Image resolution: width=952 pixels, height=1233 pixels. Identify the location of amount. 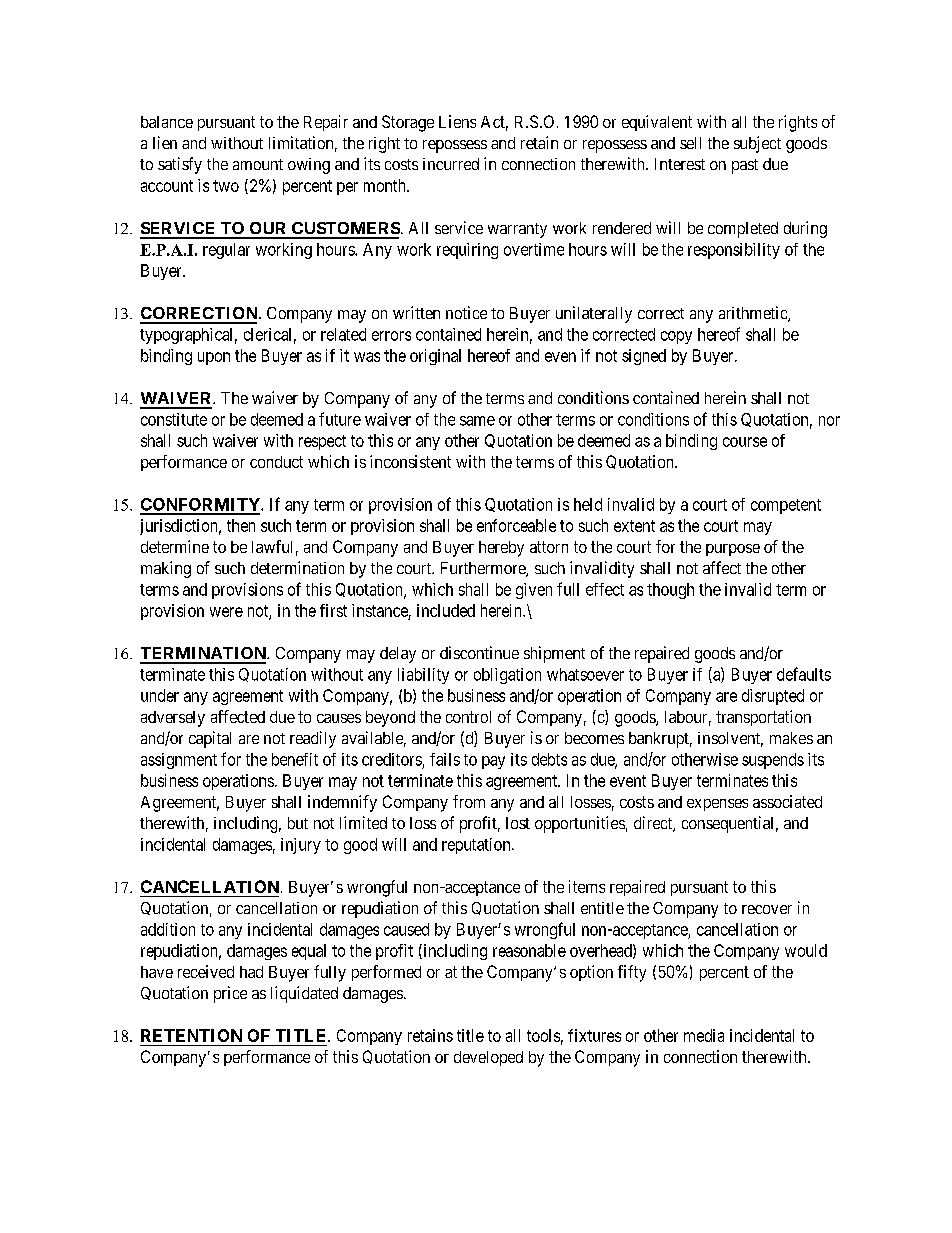
(258, 164).
